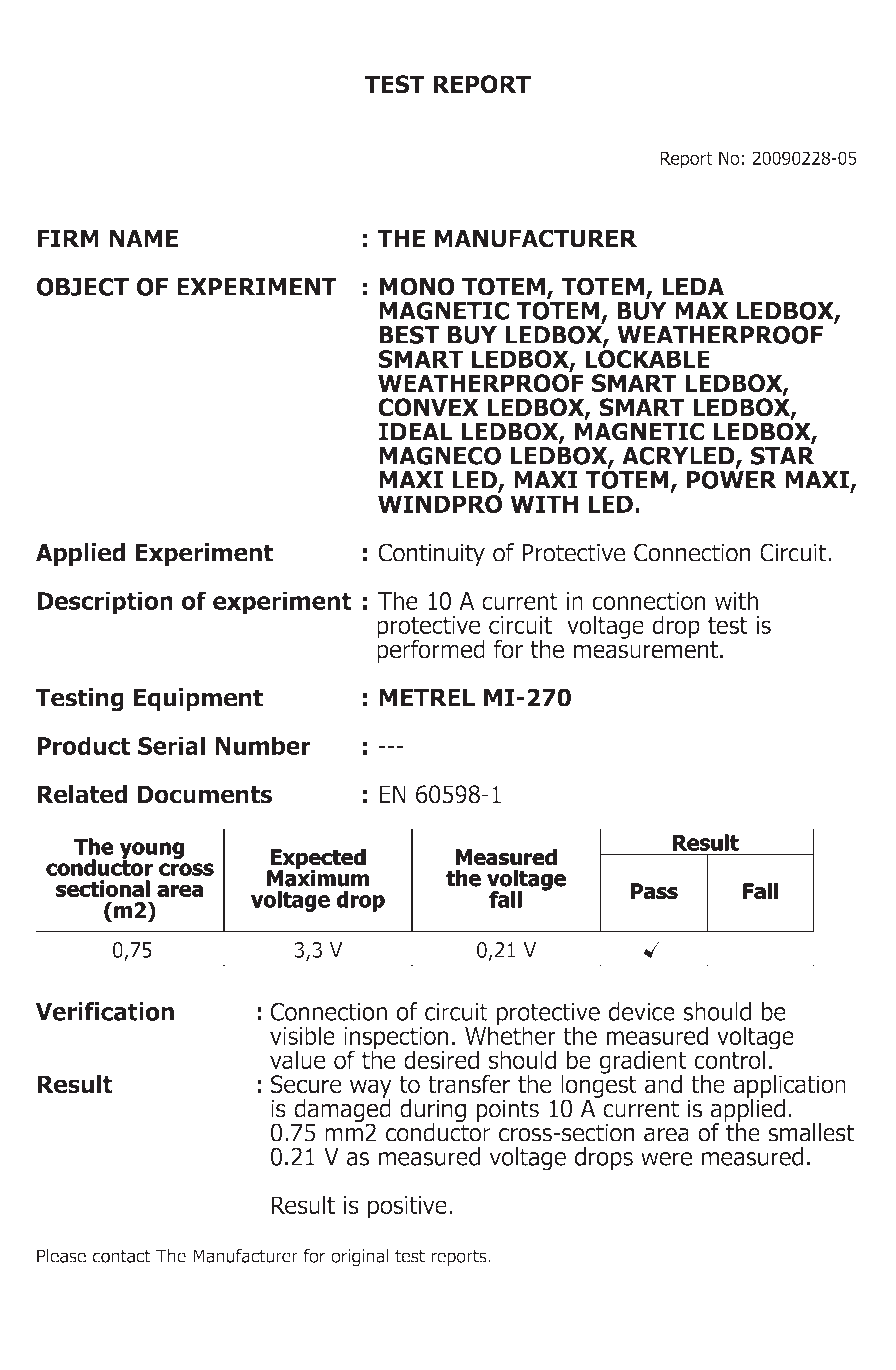 The width and height of the page is (896, 1370). I want to click on LEDA, so click(693, 287).
